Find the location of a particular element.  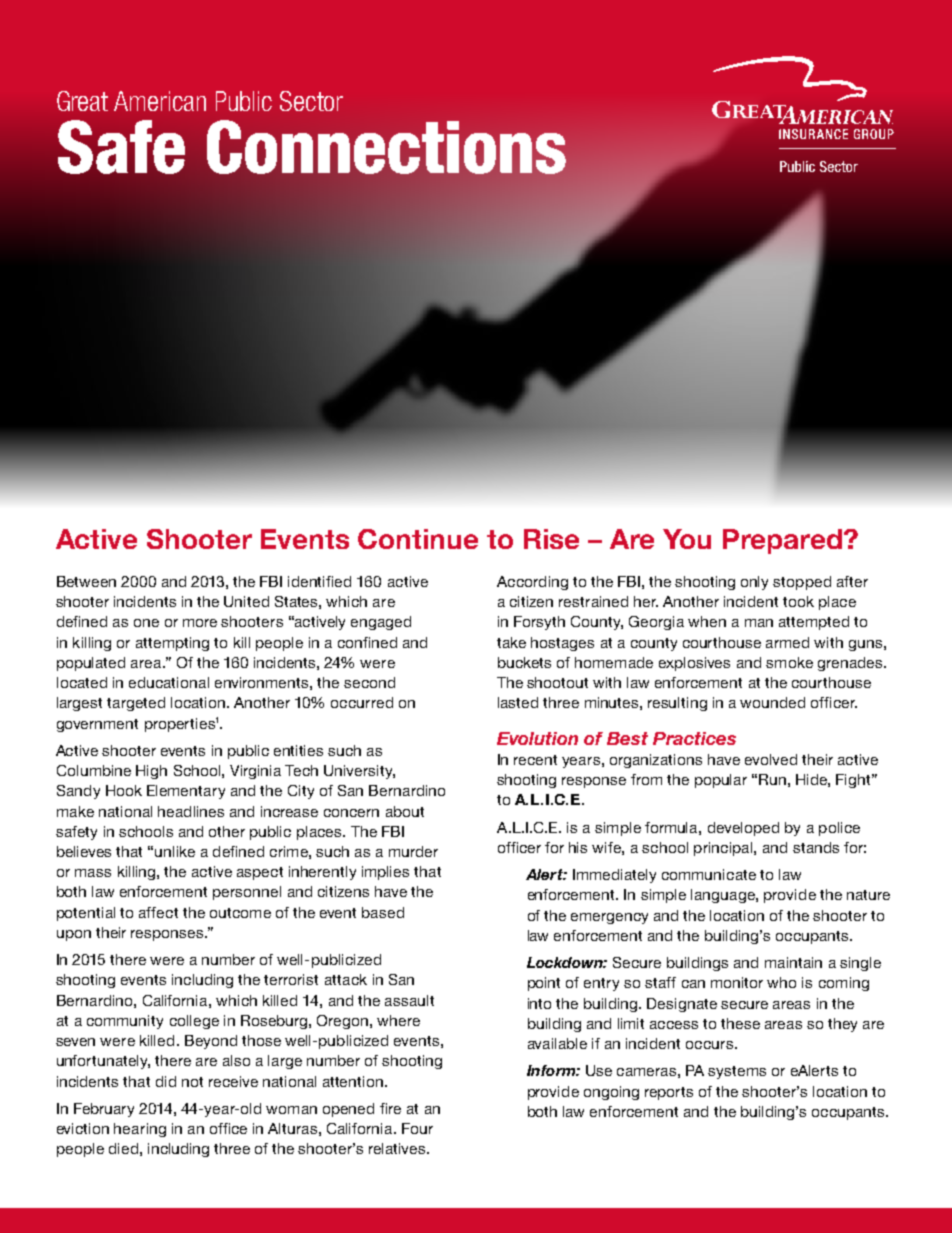

systems is located at coordinates (737, 1072).
